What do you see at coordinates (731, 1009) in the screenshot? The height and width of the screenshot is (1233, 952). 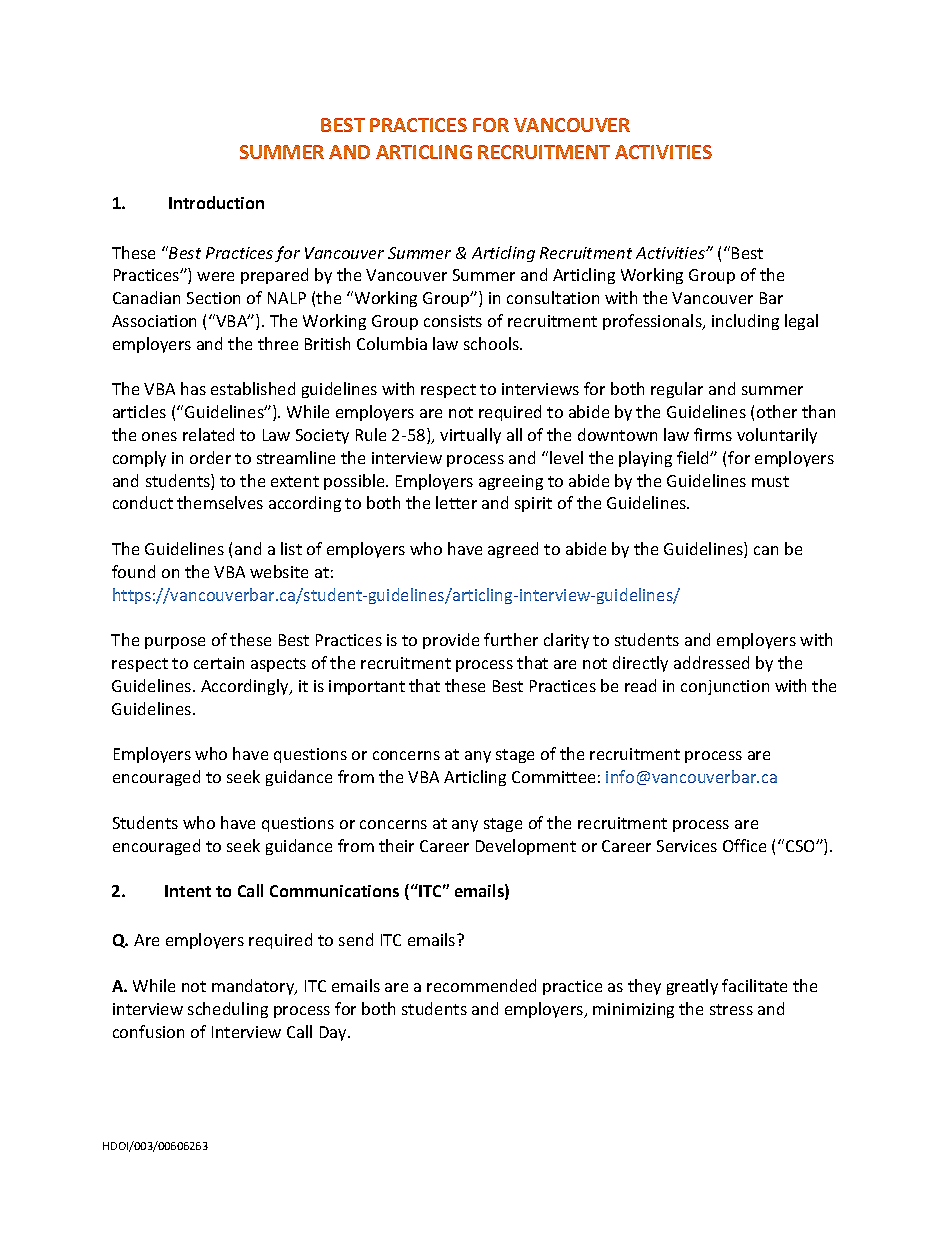 I see `stress` at bounding box center [731, 1009].
